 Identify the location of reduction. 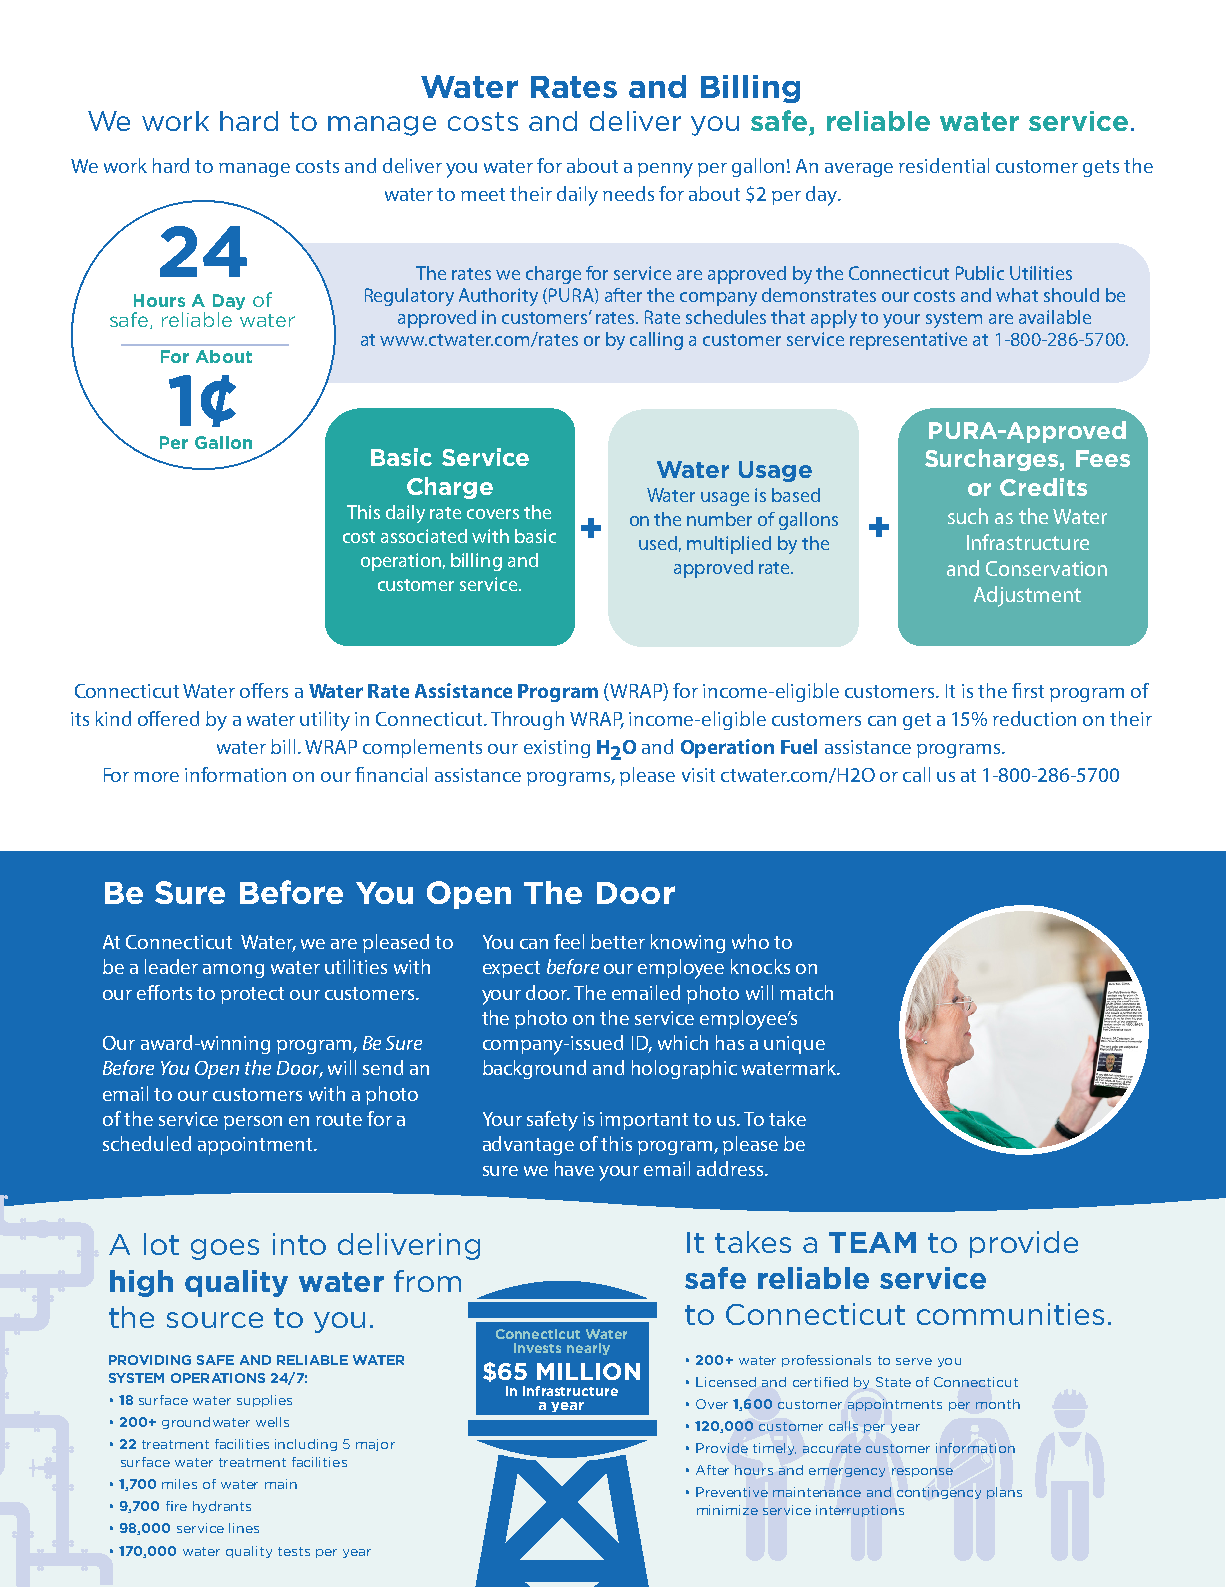
(1034, 718).
